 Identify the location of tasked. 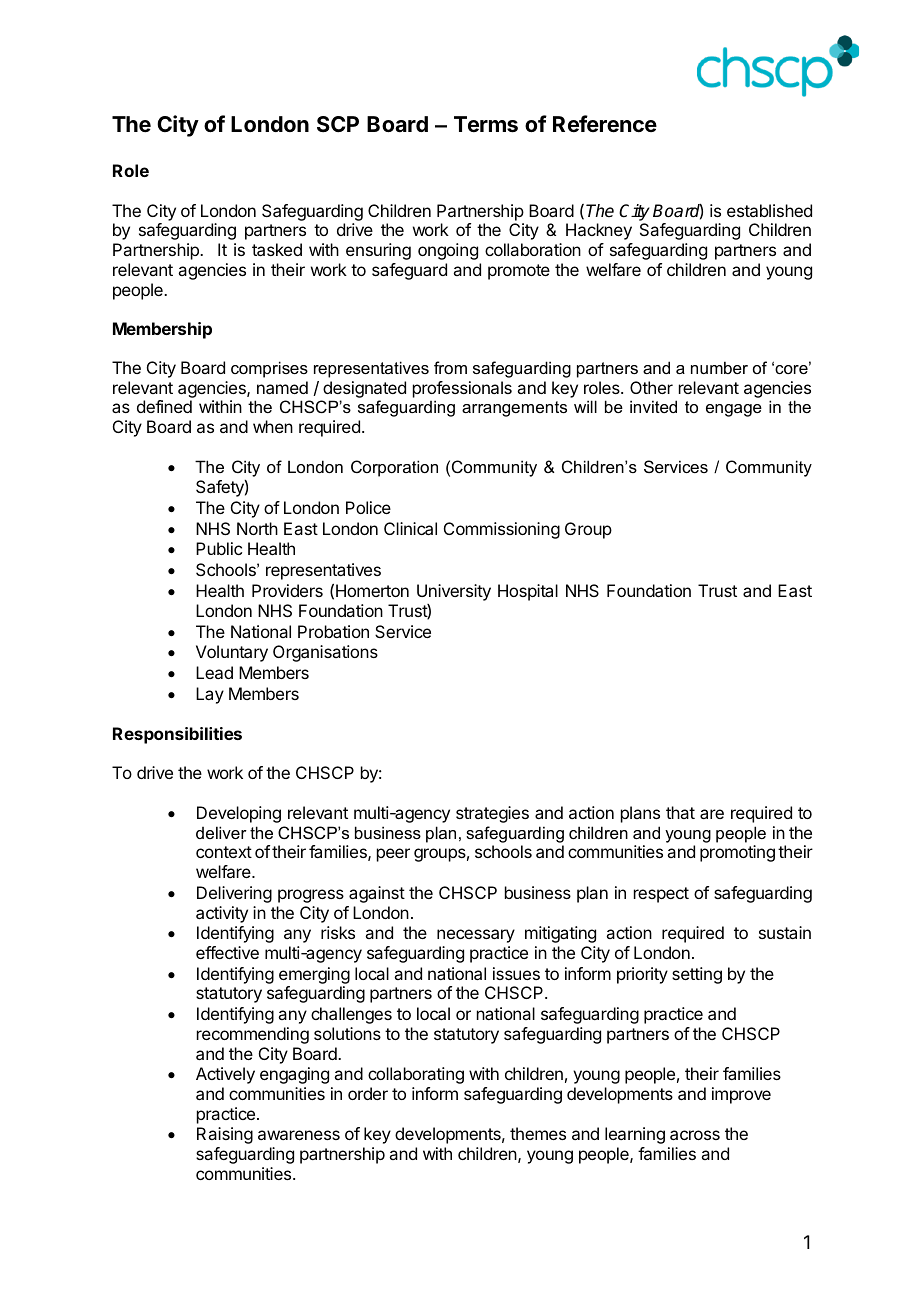
(277, 249).
